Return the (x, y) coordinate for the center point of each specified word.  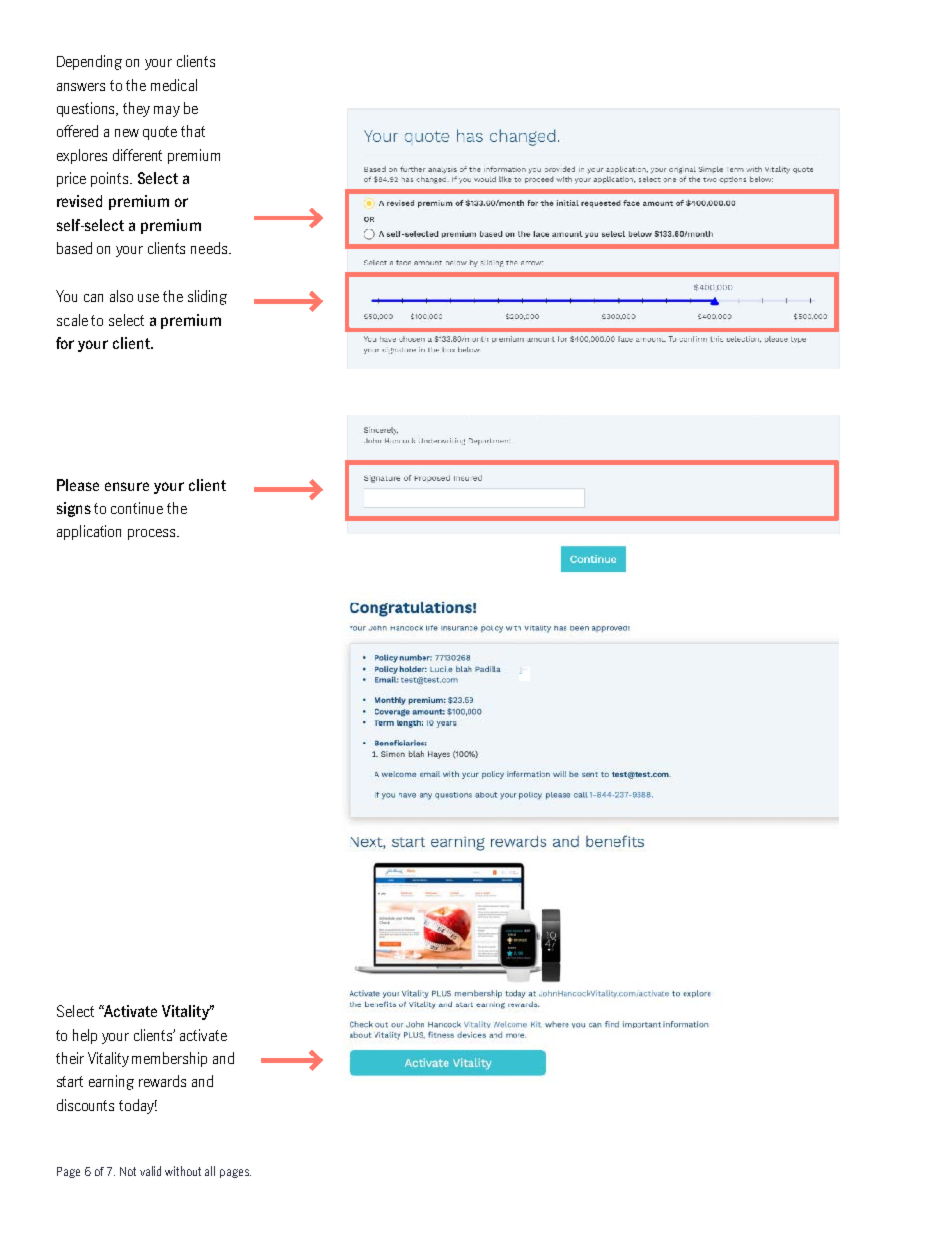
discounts (85, 1105)
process (153, 534)
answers (81, 87)
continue (137, 508)
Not (128, 1171)
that (193, 131)
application (89, 532)
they (136, 109)
